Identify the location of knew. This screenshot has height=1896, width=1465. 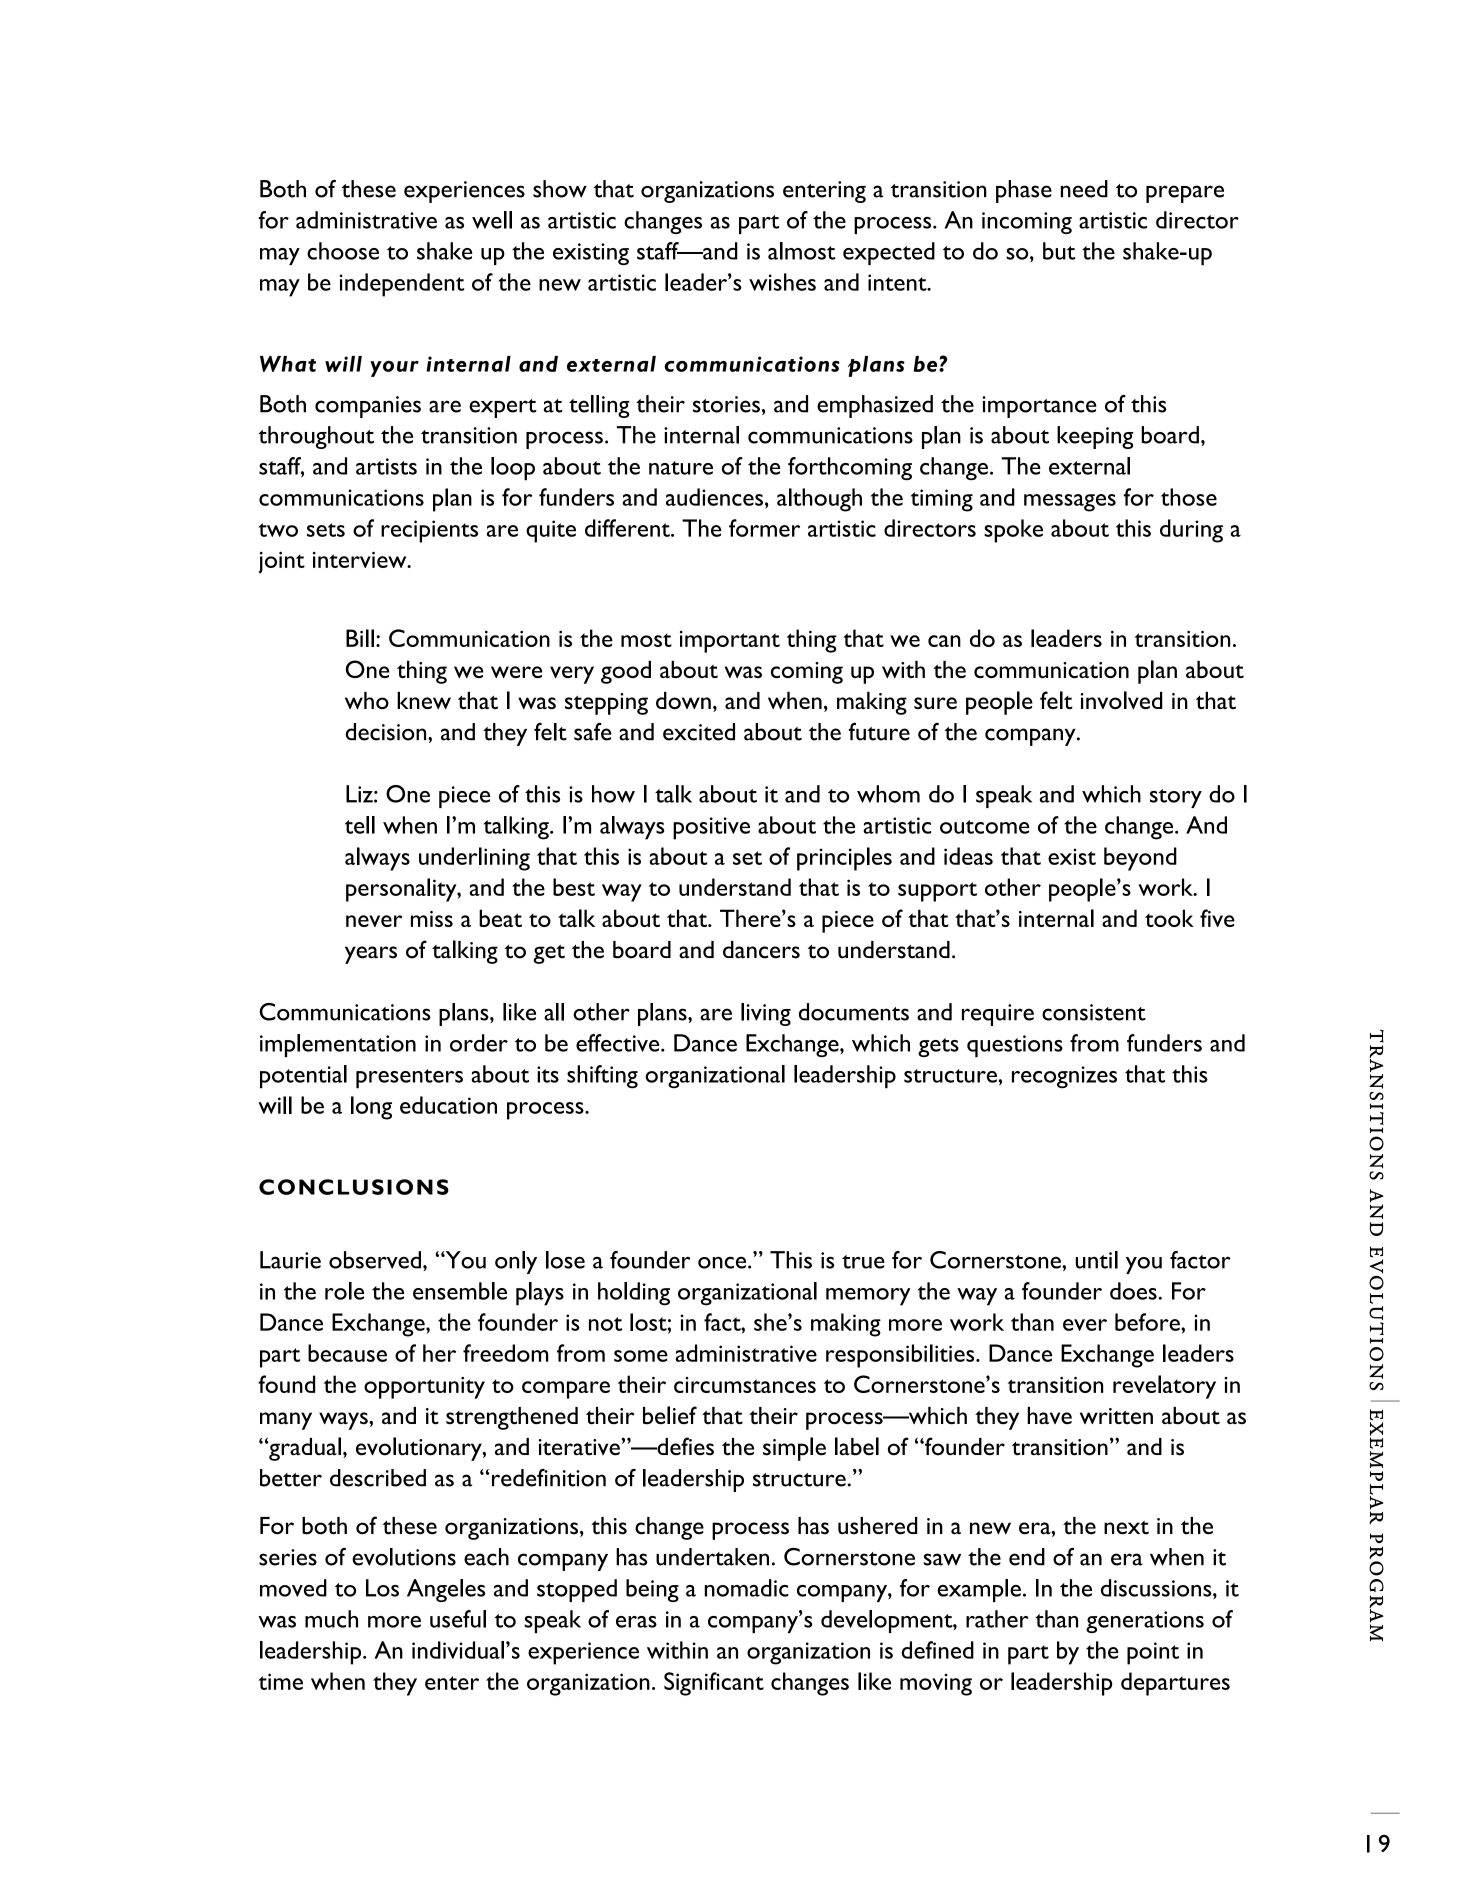
(424, 700).
